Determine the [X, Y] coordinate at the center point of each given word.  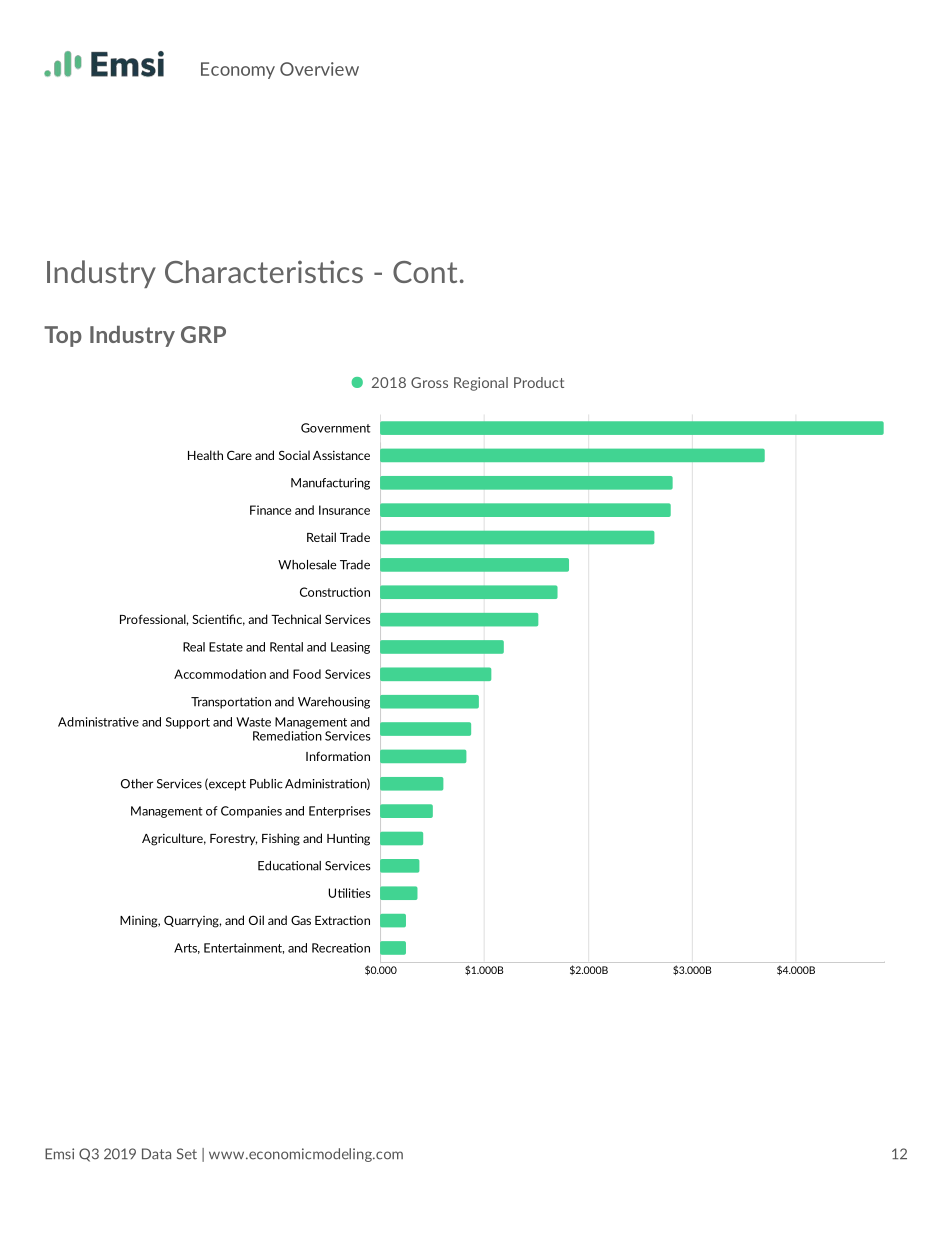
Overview [319, 69]
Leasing [350, 648]
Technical [296, 619]
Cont [425, 272]
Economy [238, 70]
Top [63, 336]
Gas [301, 920]
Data [156, 1154]
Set [187, 1154]
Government [336, 428]
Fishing [281, 839]
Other [137, 784]
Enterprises [340, 812]
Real [194, 647]
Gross [429, 382]
